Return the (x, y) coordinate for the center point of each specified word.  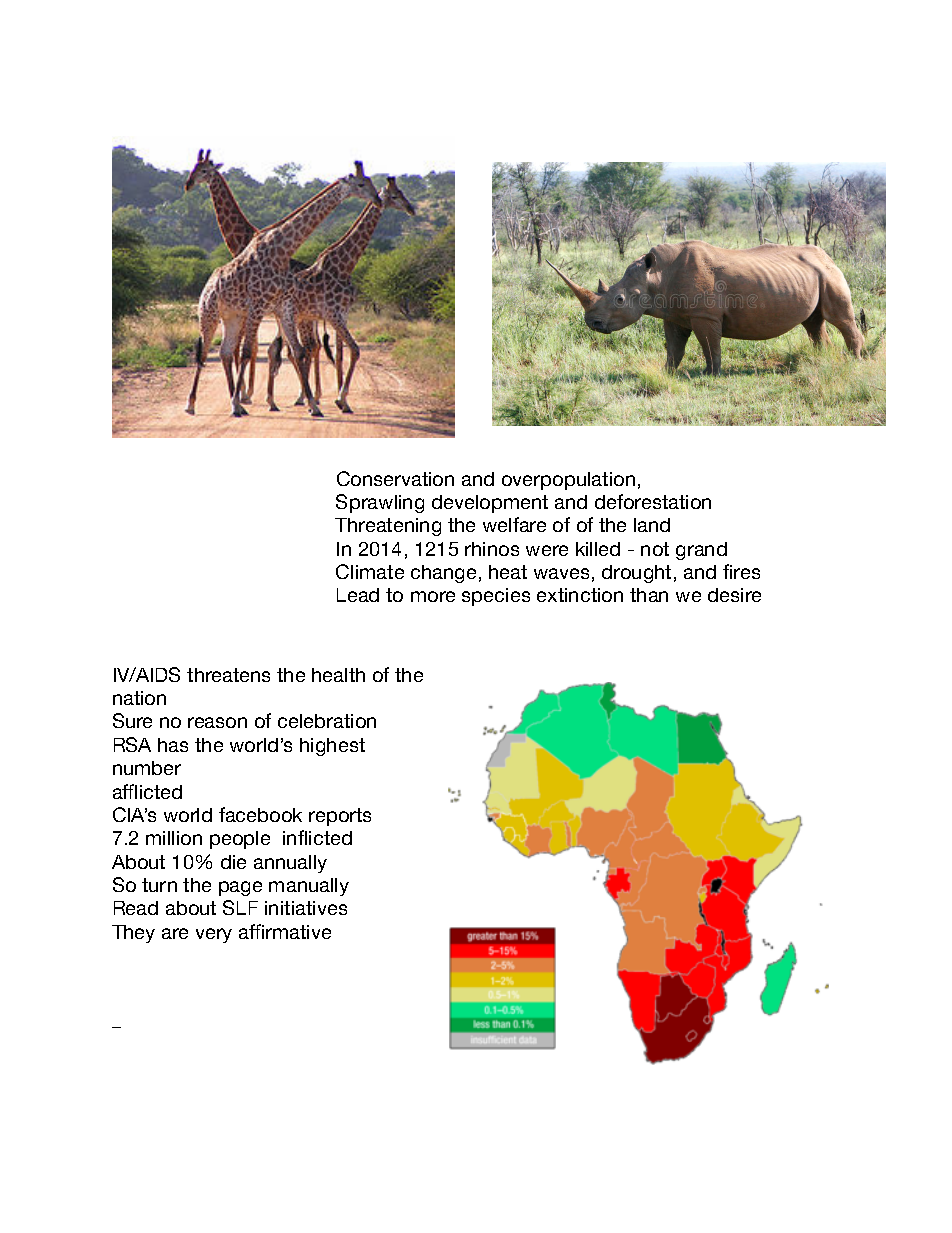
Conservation (395, 478)
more (433, 596)
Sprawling (380, 503)
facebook (260, 814)
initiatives (306, 908)
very (214, 935)
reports (340, 817)
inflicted (317, 837)
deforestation (653, 501)
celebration (327, 721)
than (649, 595)
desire (734, 595)
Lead (358, 595)
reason (217, 722)
